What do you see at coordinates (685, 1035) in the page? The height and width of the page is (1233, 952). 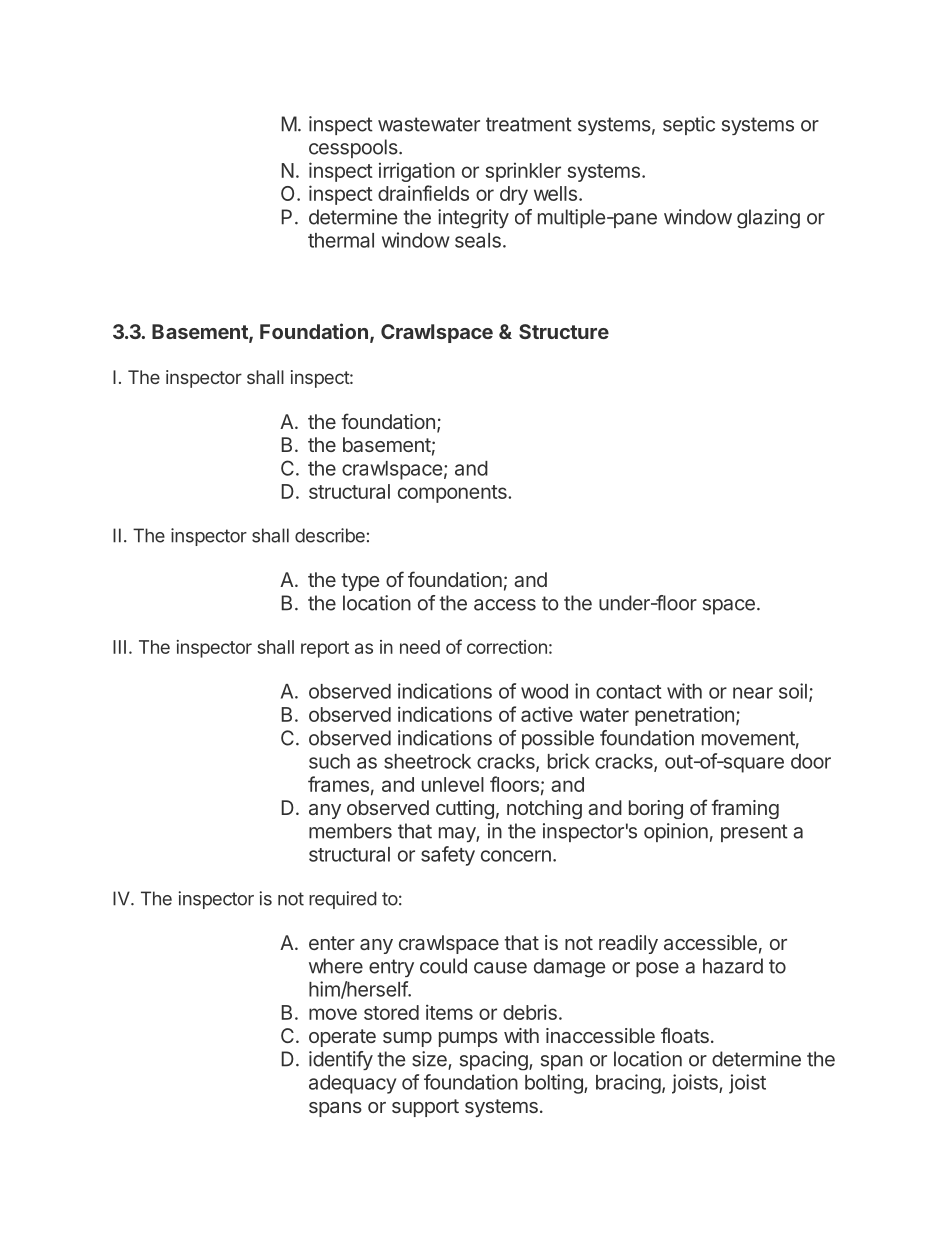 I see `floats` at bounding box center [685, 1035].
